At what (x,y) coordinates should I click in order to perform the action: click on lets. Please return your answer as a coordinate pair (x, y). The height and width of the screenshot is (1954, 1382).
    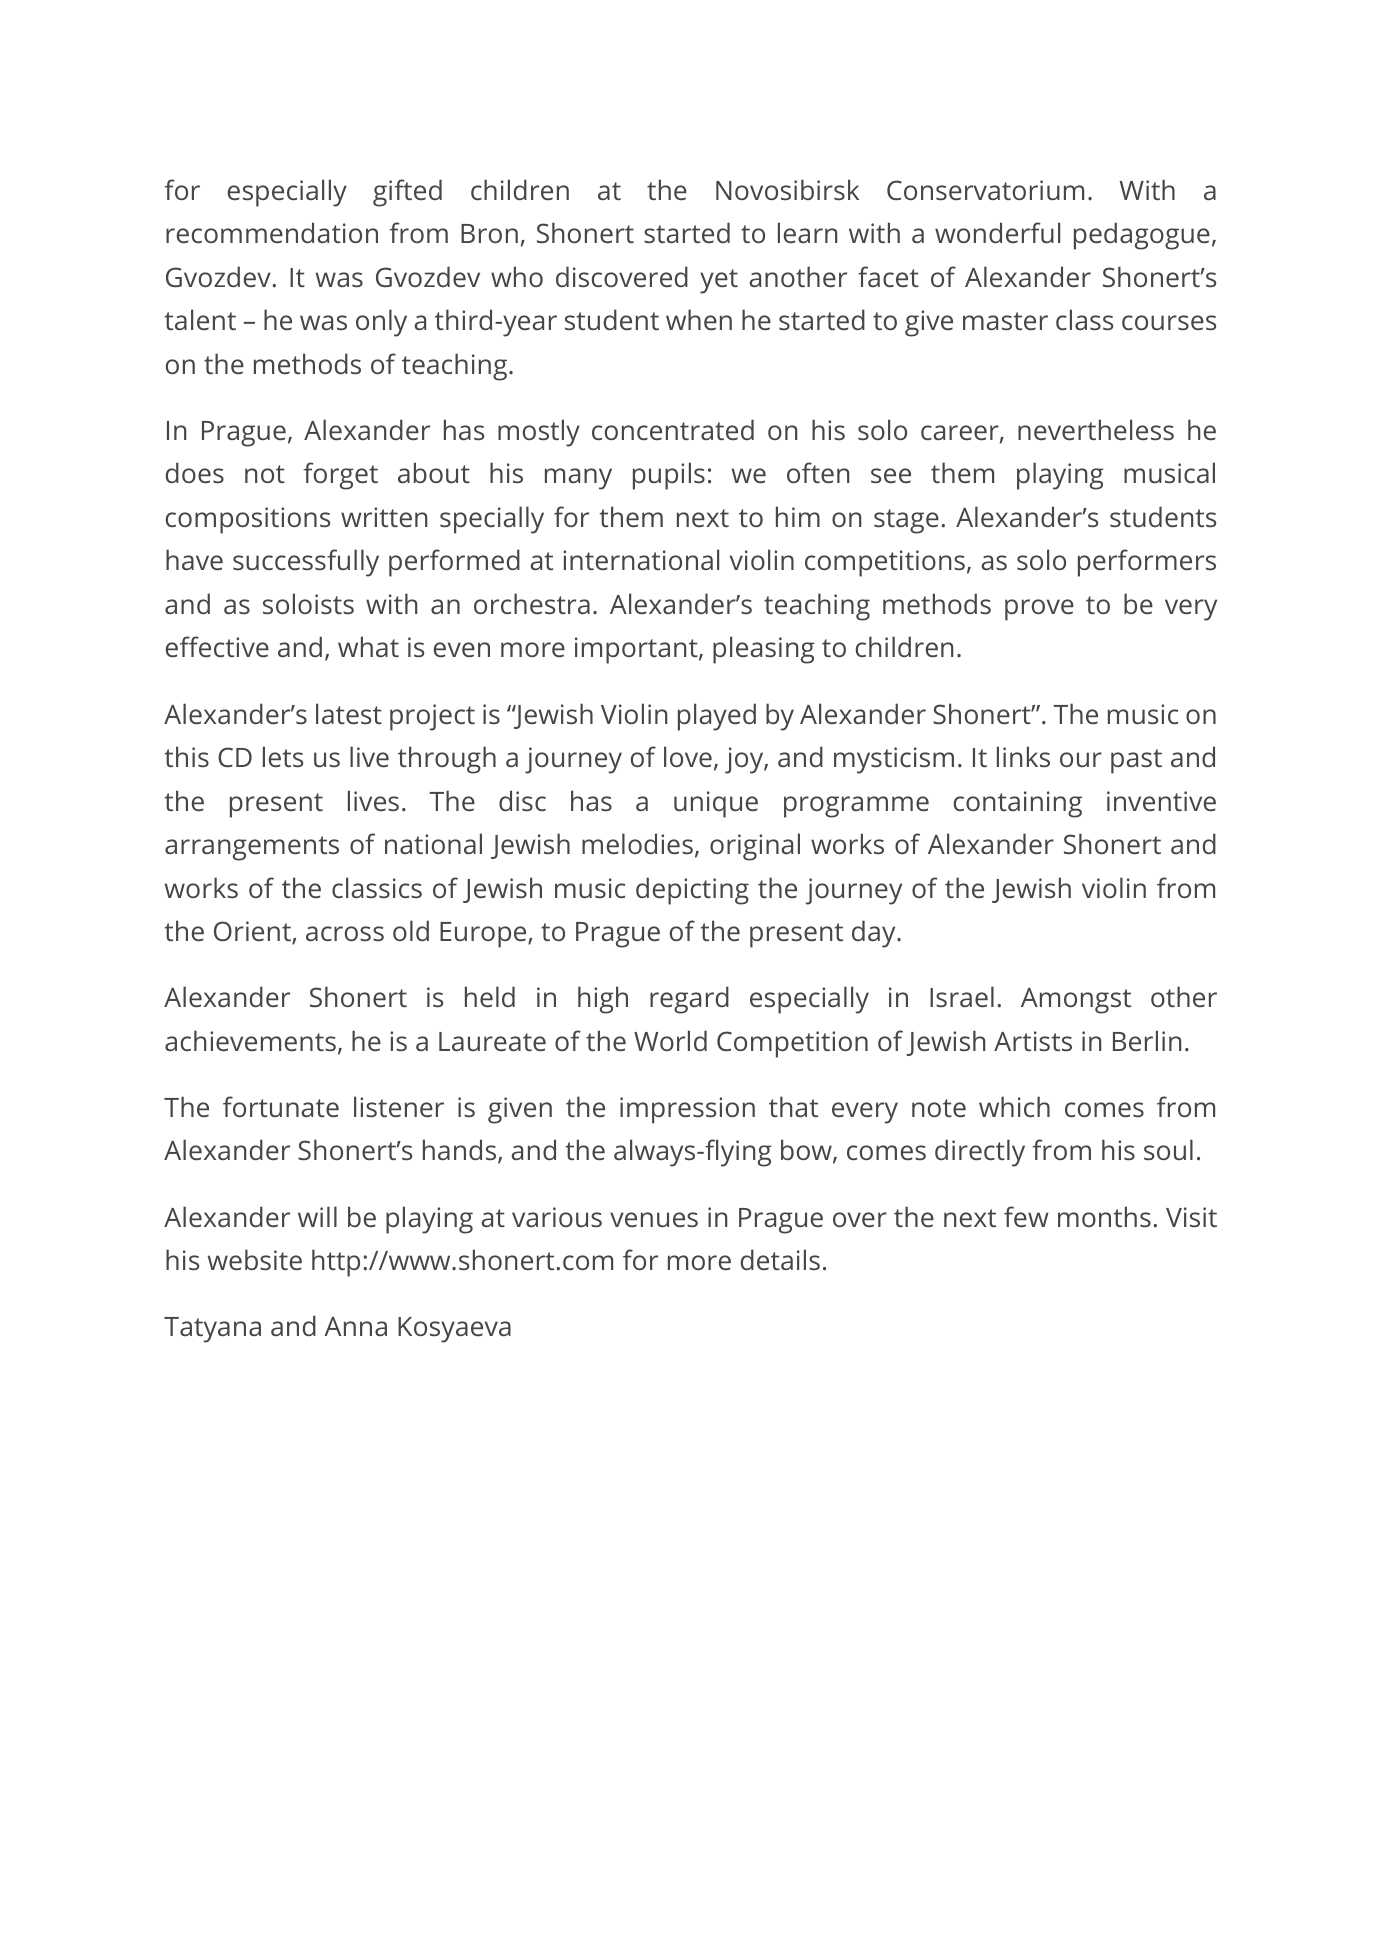
    Looking at the image, I should click on (283, 756).
